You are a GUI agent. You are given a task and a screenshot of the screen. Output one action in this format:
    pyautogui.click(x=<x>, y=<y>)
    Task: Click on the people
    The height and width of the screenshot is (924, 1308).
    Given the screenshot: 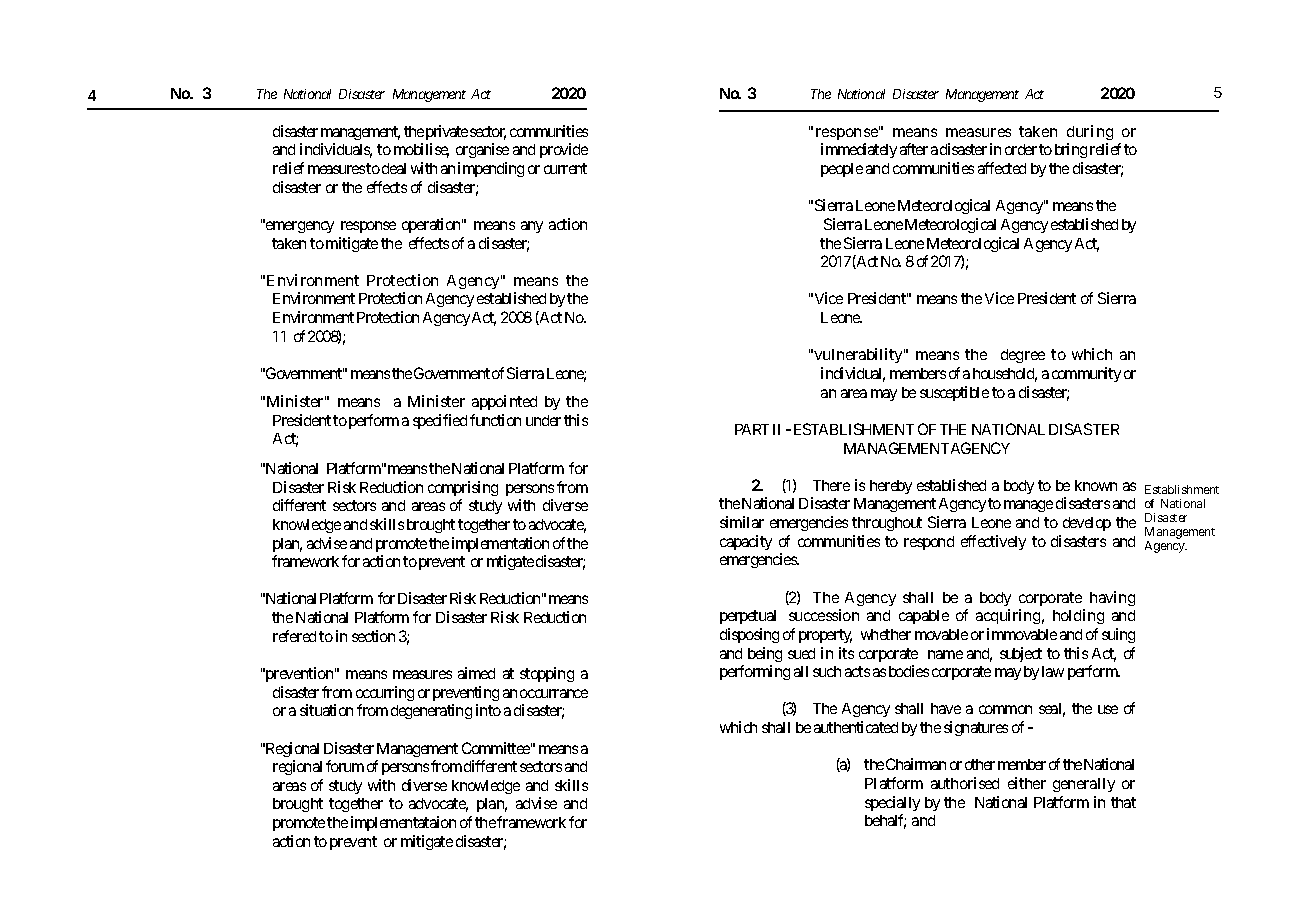 What is the action you would take?
    pyautogui.click(x=842, y=170)
